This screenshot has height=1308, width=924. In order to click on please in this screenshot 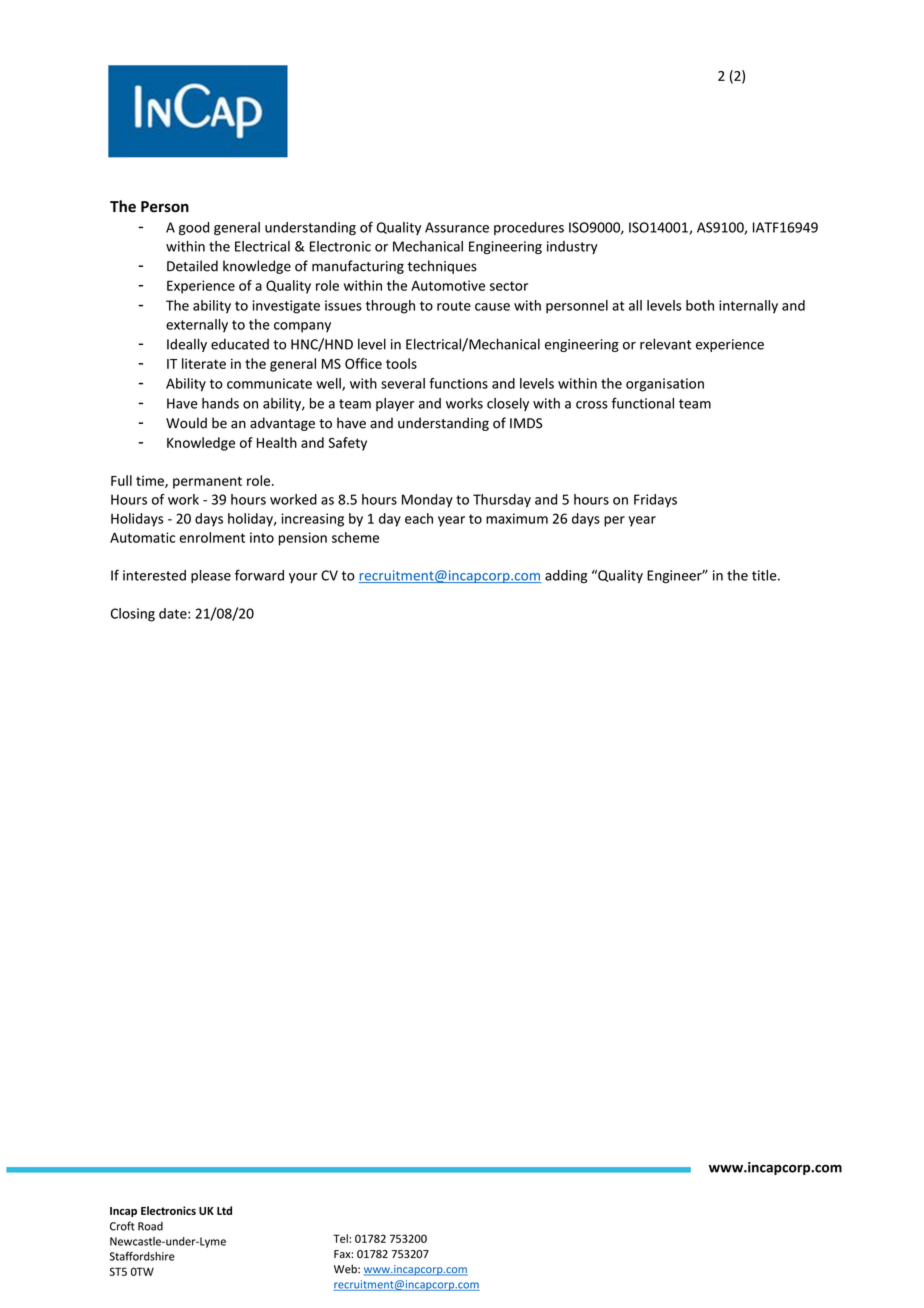, I will do `click(211, 576)`.
